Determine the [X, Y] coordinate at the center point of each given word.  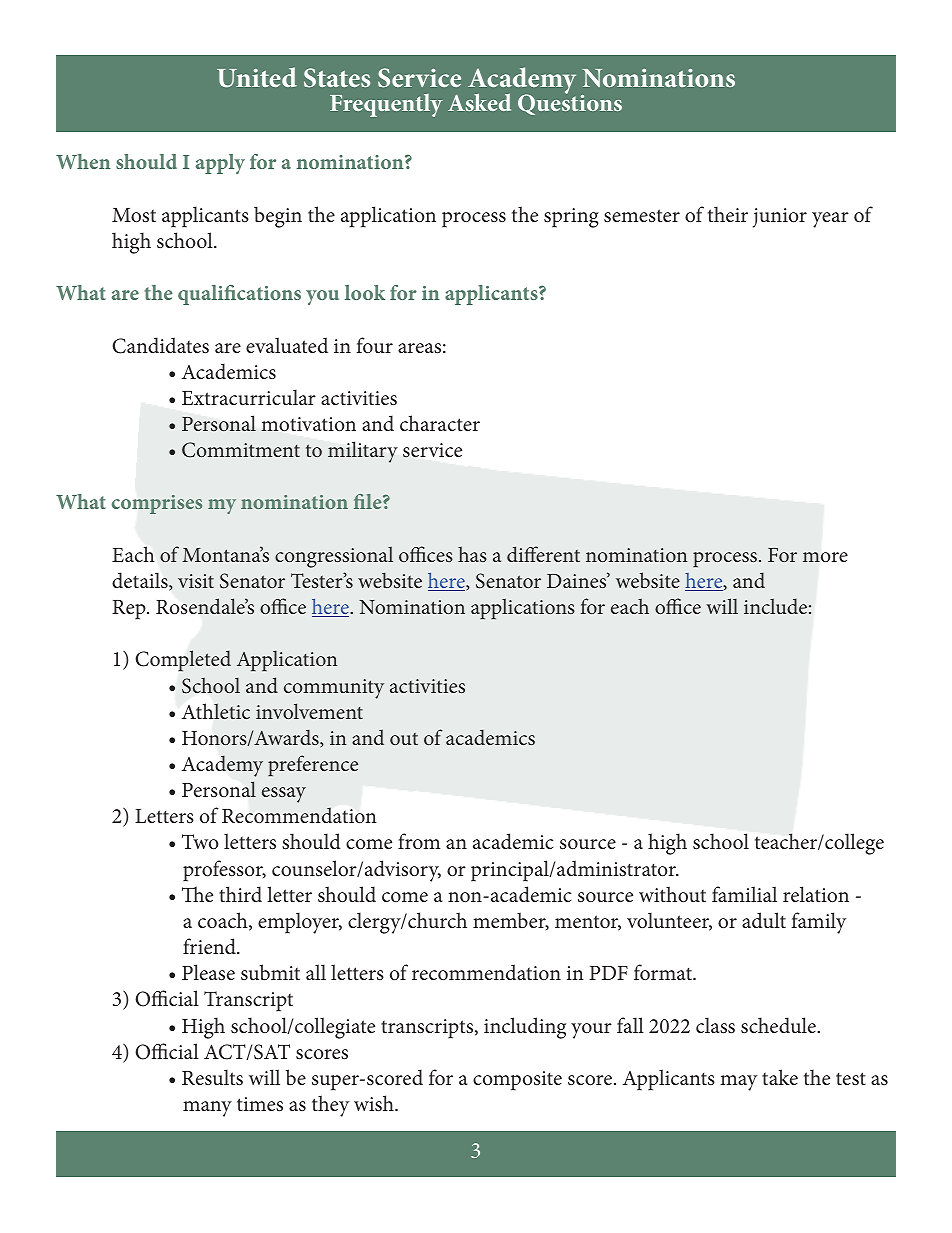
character [440, 423]
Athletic [216, 711]
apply [220, 164]
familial [744, 894]
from [419, 841]
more [825, 557]
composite [517, 1081]
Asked [479, 102]
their [728, 214]
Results [212, 1077]
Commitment [241, 450]
